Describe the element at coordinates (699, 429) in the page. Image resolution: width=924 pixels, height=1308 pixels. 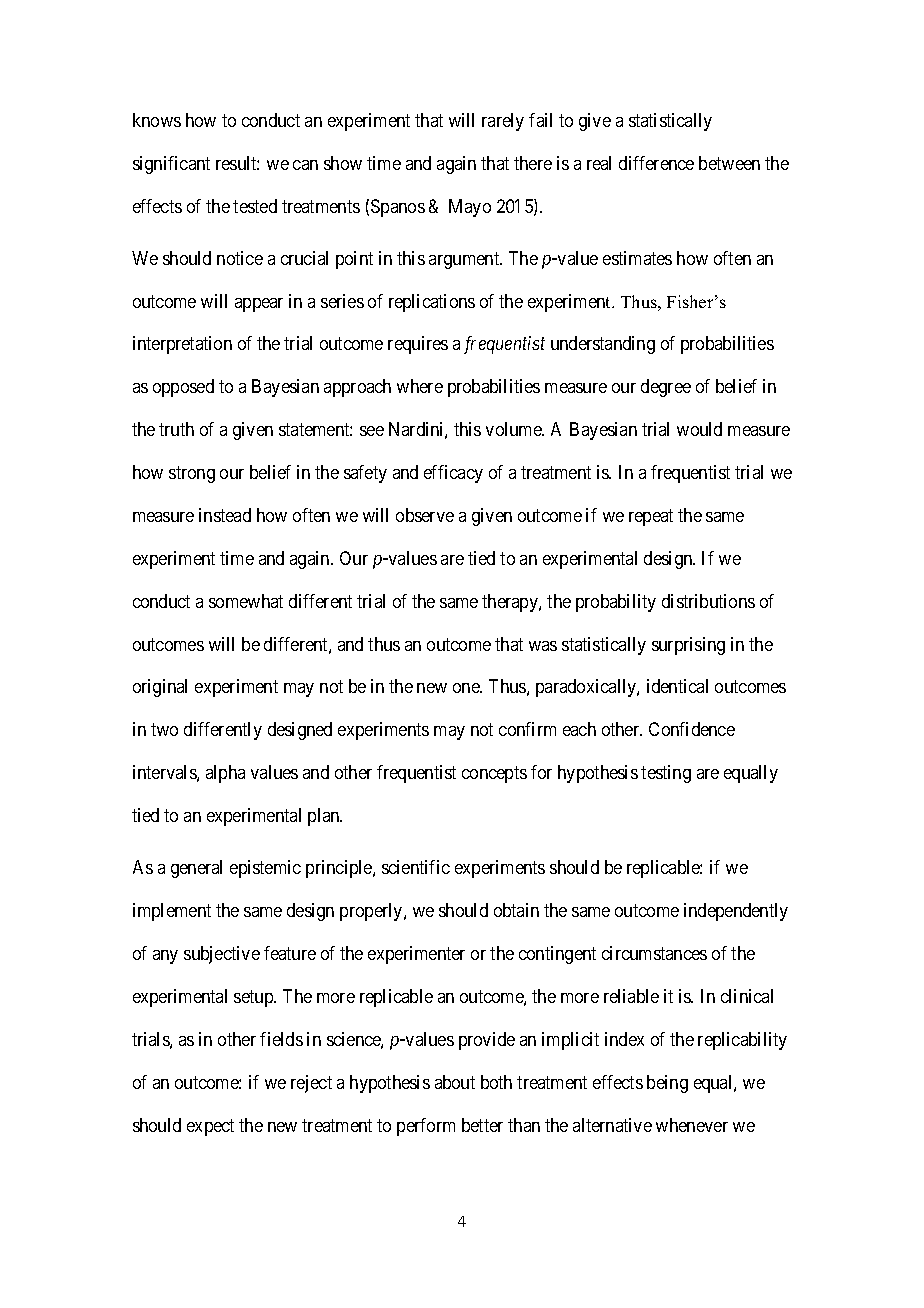
I see `would` at that location.
